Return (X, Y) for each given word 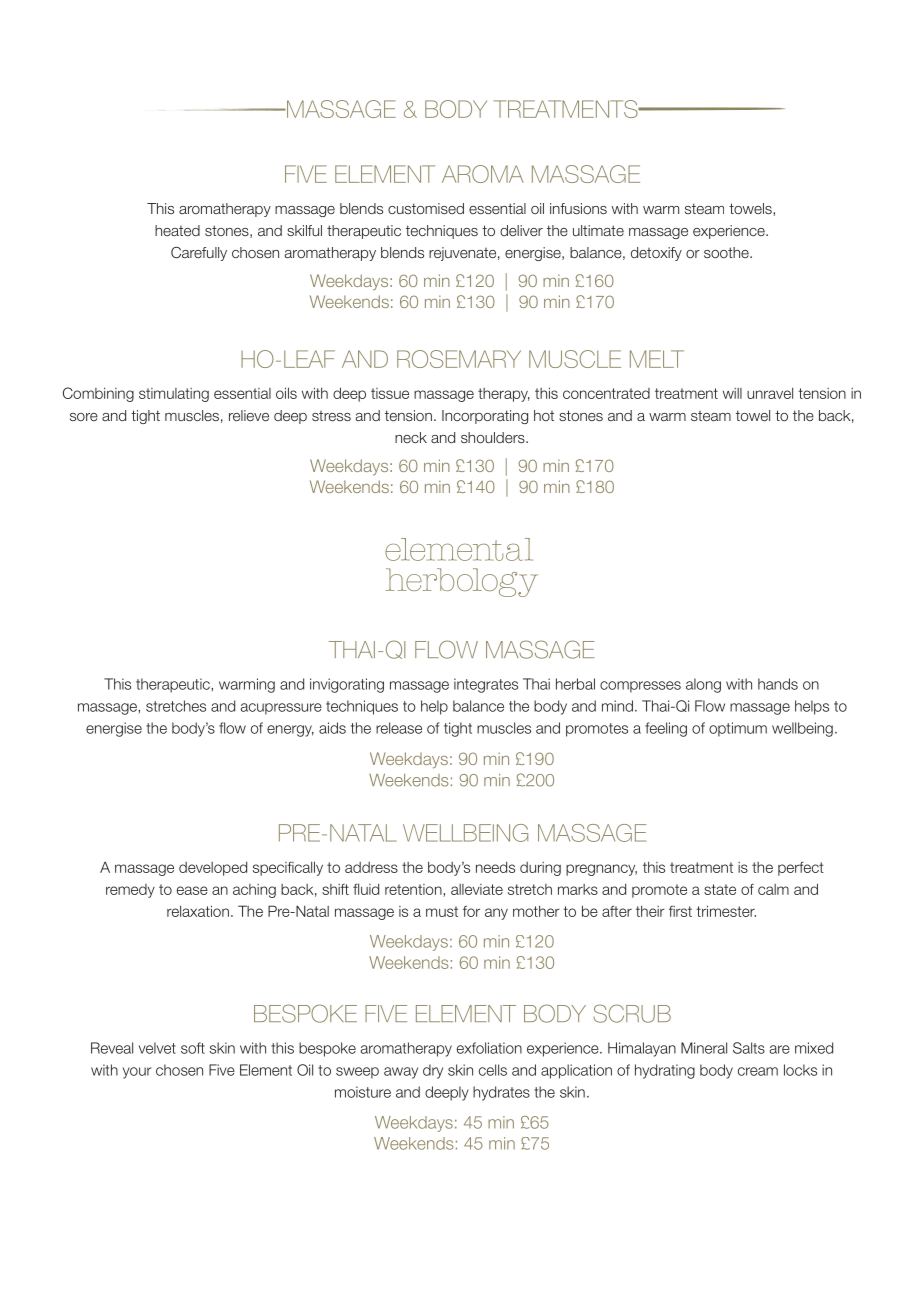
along (703, 685)
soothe (727, 252)
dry (433, 1071)
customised (426, 208)
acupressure (281, 709)
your (137, 1073)
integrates (486, 685)
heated (177, 230)
